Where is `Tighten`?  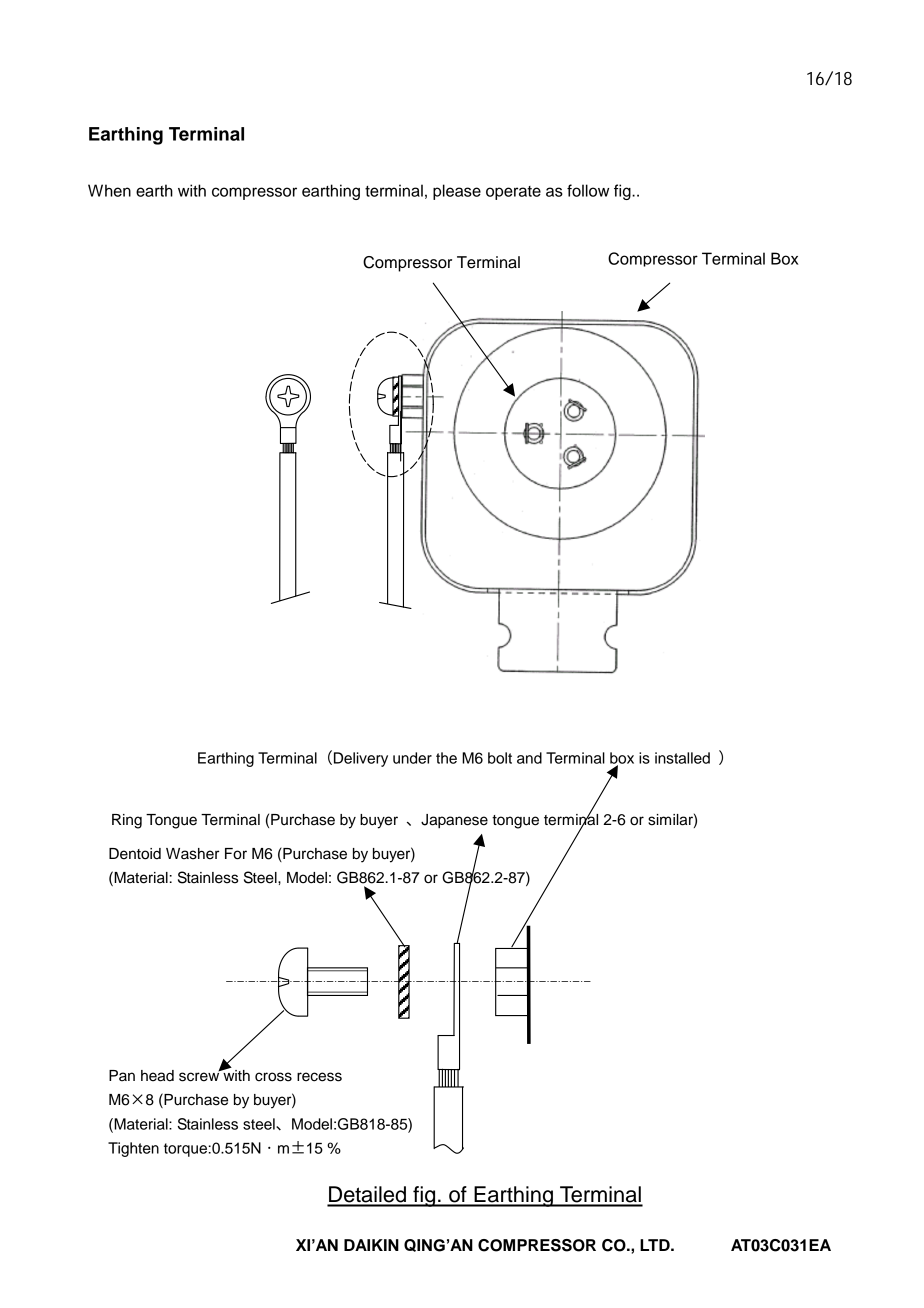
Tighten is located at coordinates (133, 1149).
